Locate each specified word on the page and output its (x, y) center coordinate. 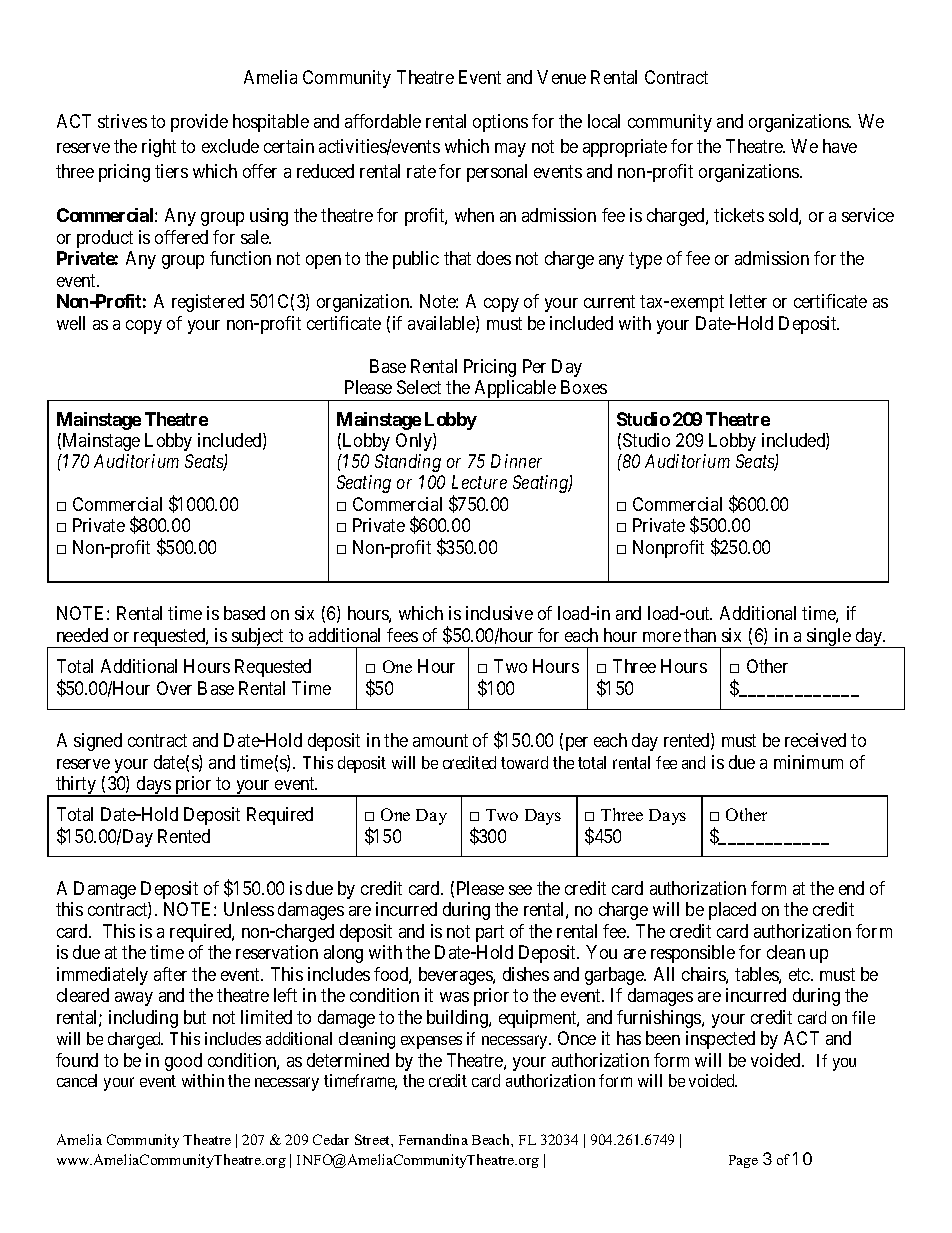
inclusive (499, 613)
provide (199, 123)
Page (743, 1161)
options (500, 123)
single (829, 638)
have (840, 146)
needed (82, 635)
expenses (431, 1042)
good (183, 1062)
